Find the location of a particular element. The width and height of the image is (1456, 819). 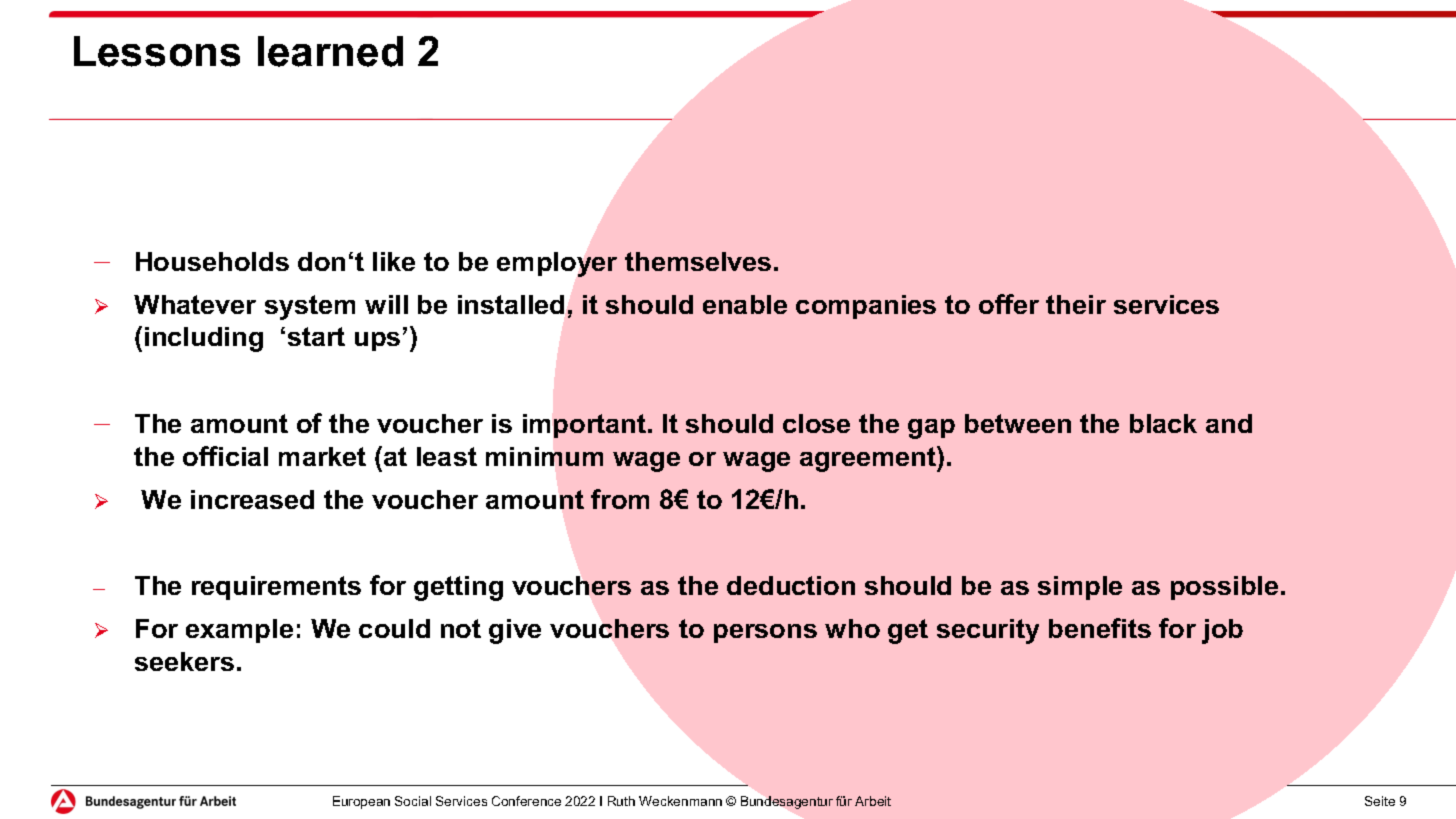

European is located at coordinates (361, 802).
